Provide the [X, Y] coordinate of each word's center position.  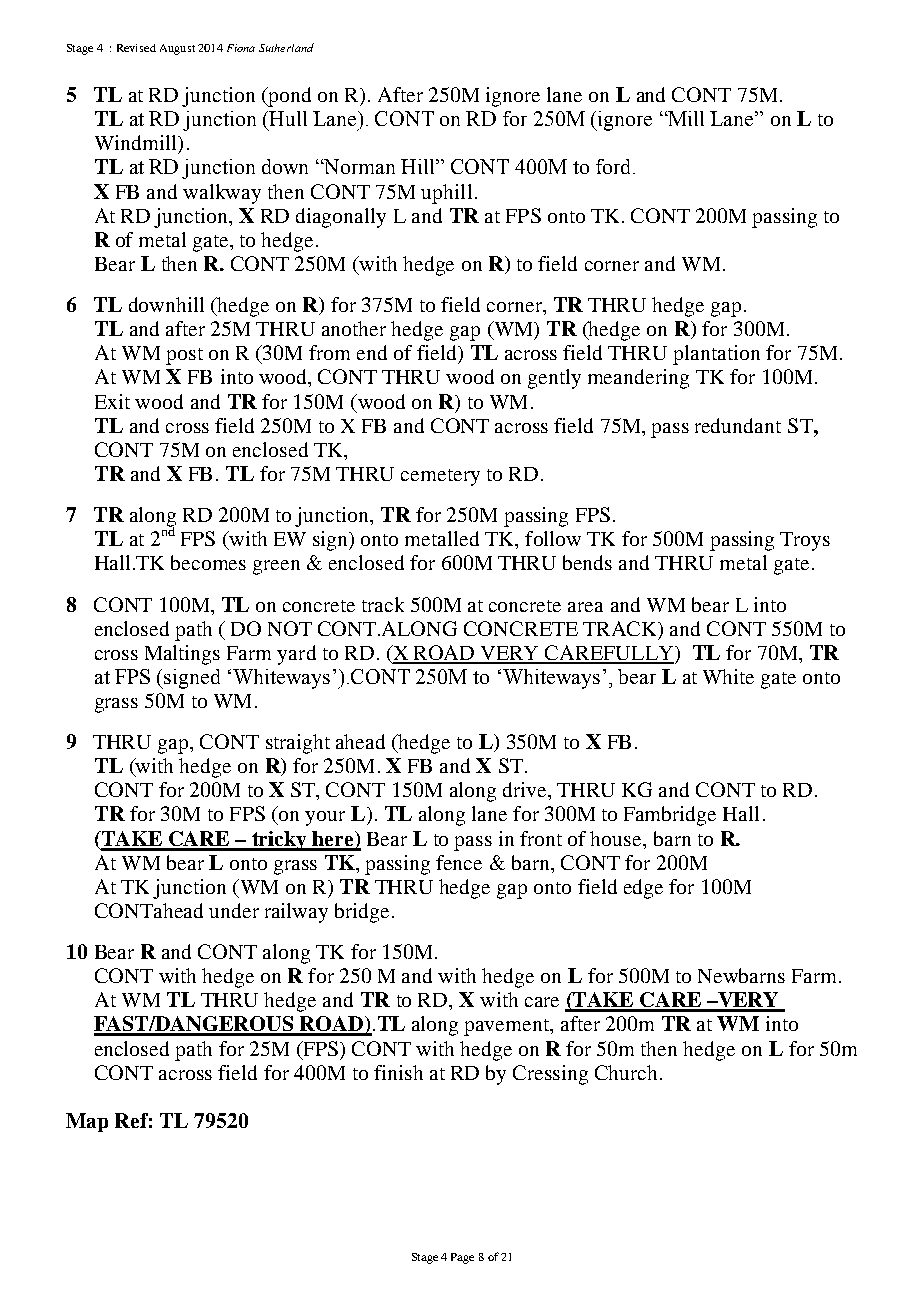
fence [459, 862]
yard [296, 655]
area [585, 607]
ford [615, 166]
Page [462, 1258]
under [234, 910]
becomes [208, 562]
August [177, 49]
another [354, 328]
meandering [638, 379]
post [184, 356]
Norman [358, 166]
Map [87, 1122]
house [617, 838]
